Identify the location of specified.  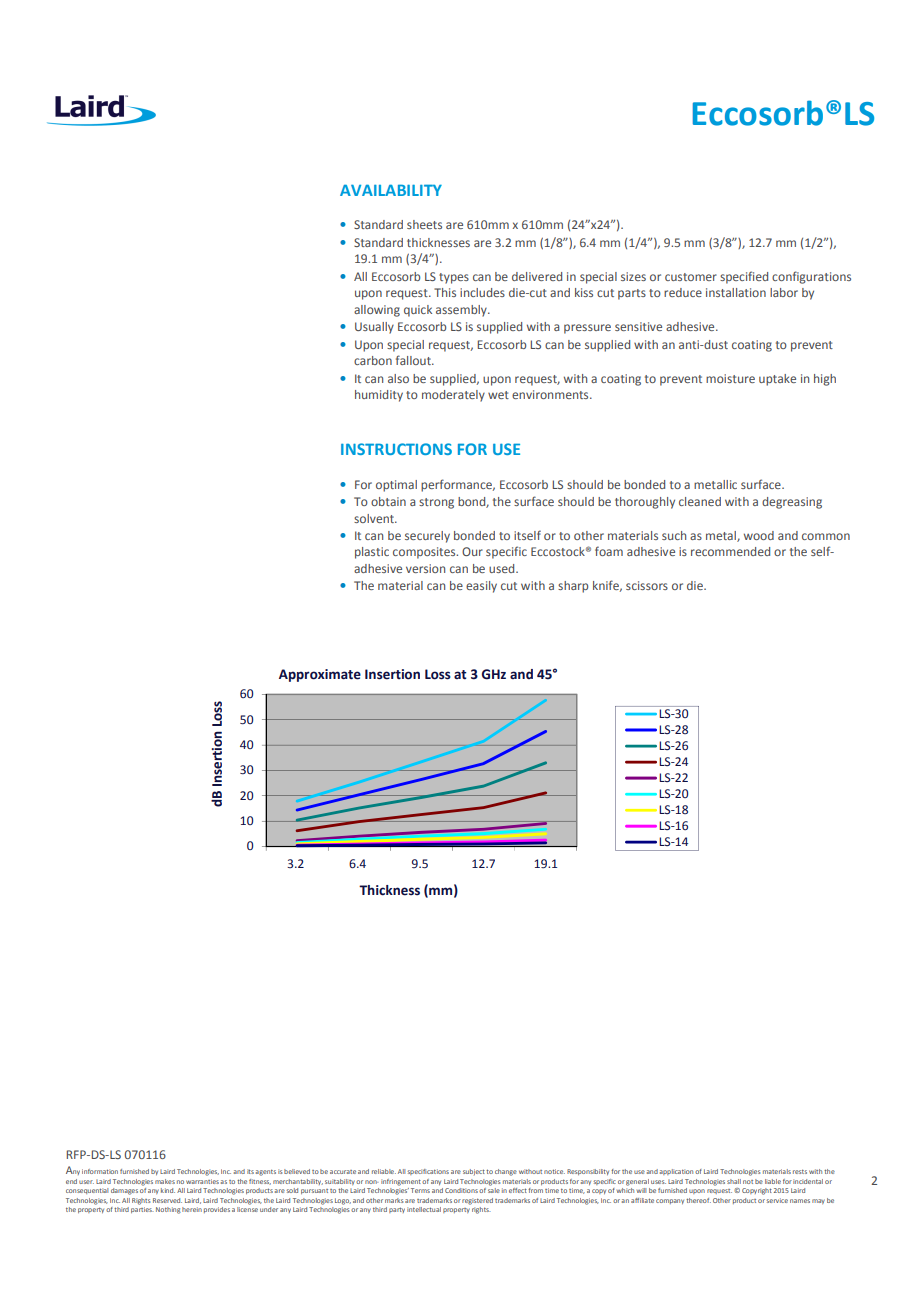
(744, 277).
